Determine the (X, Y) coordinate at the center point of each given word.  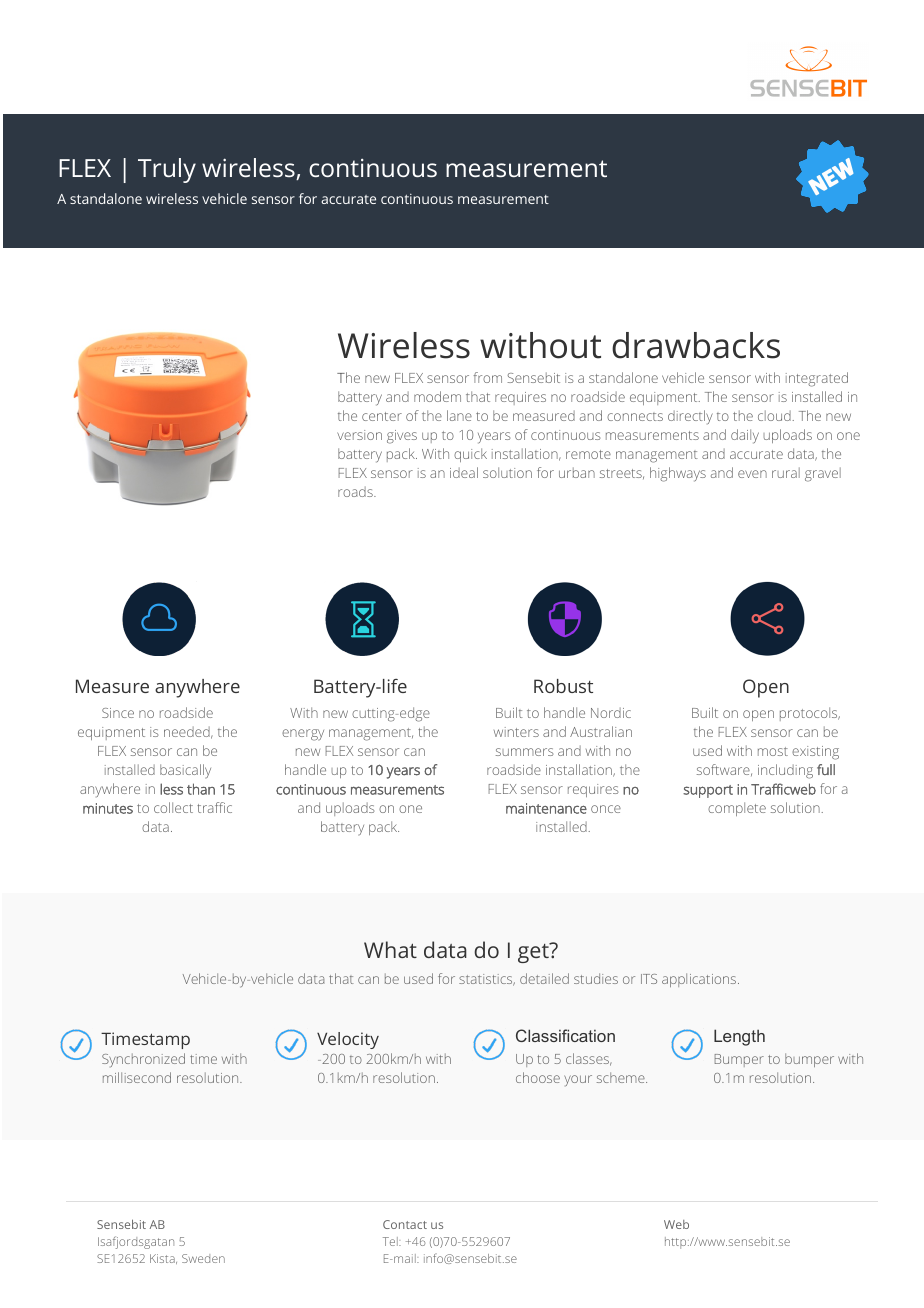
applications (700, 980)
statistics (487, 980)
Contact (405, 1224)
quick (470, 455)
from (487, 377)
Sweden (203, 1258)
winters (516, 732)
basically (185, 771)
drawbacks (696, 345)
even (752, 474)
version (359, 435)
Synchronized (143, 1060)
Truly (167, 170)
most (773, 751)
